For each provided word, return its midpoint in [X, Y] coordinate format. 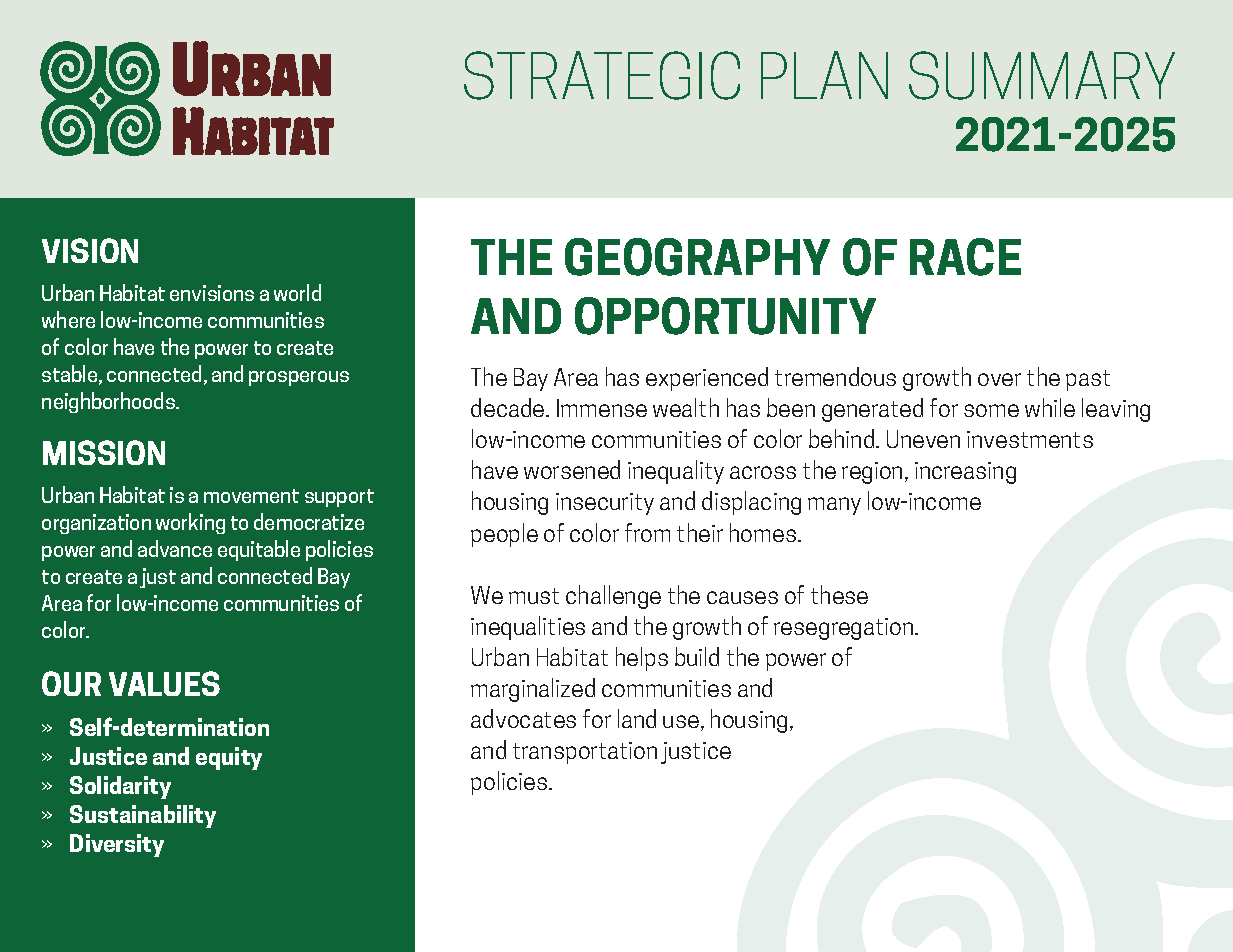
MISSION [104, 452]
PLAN [824, 75]
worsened [572, 469]
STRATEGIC [602, 75]
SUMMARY [1042, 75]
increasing [965, 473]
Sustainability [143, 816]
